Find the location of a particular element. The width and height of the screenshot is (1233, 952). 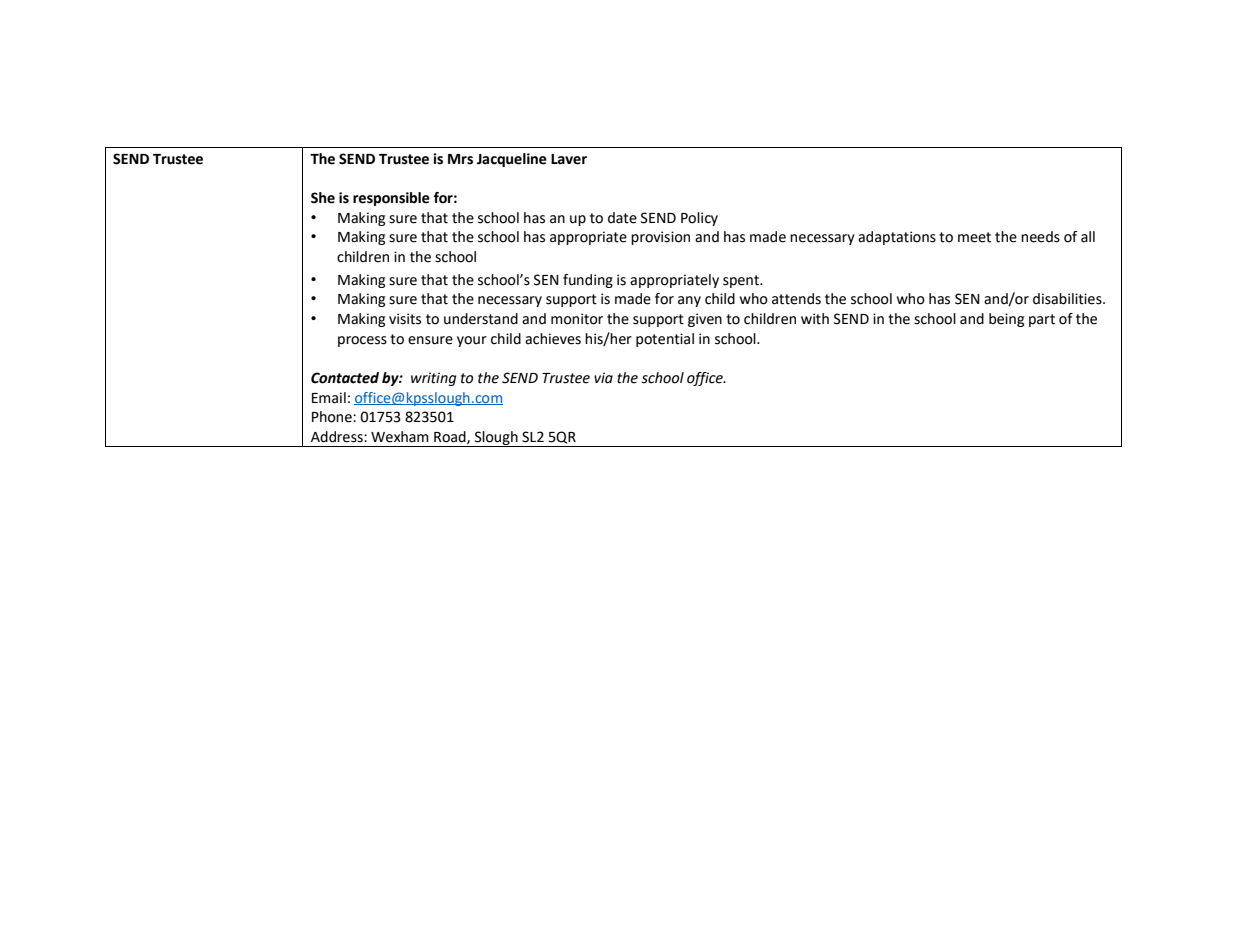

being is located at coordinates (1006, 320).
